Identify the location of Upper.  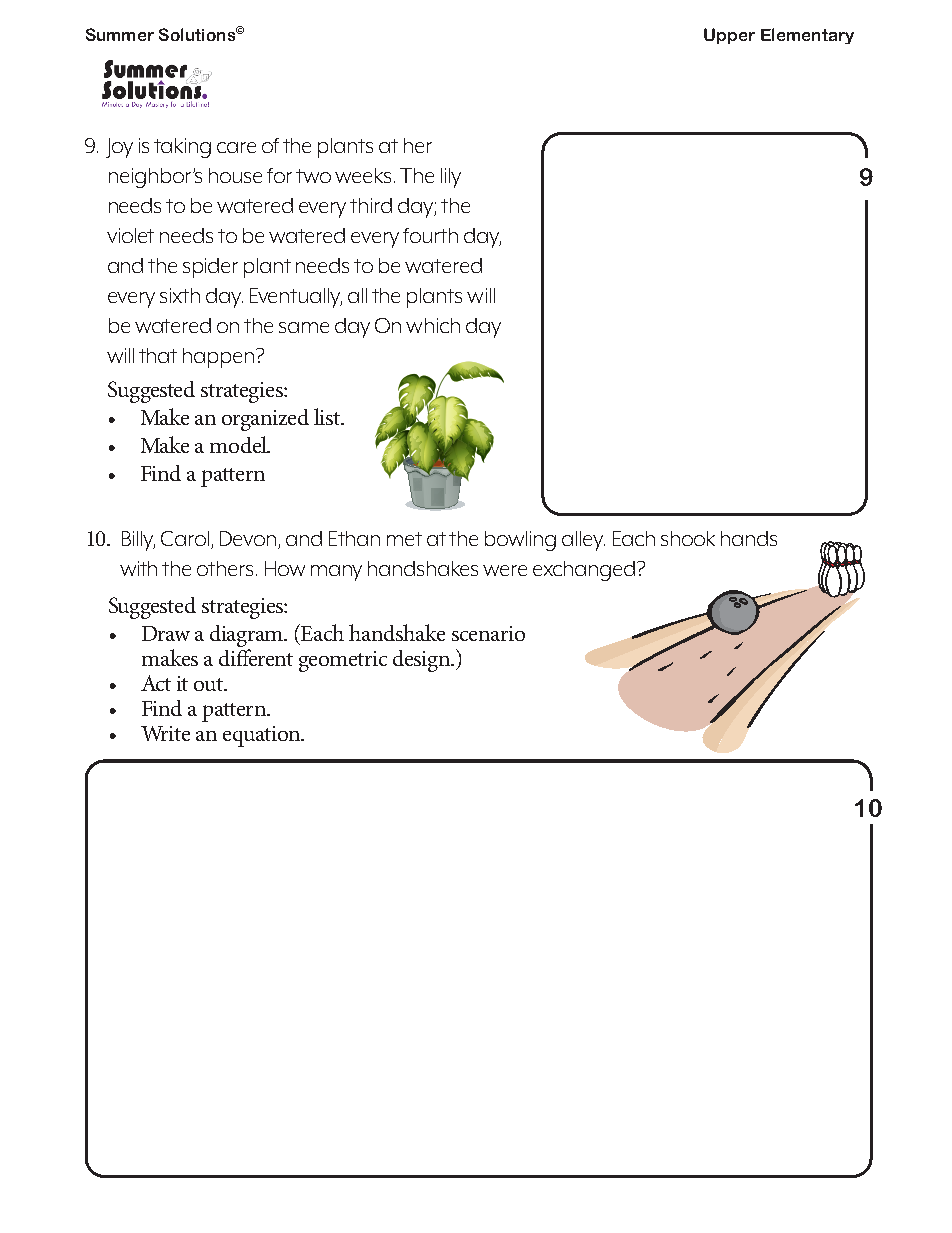
(729, 36).
